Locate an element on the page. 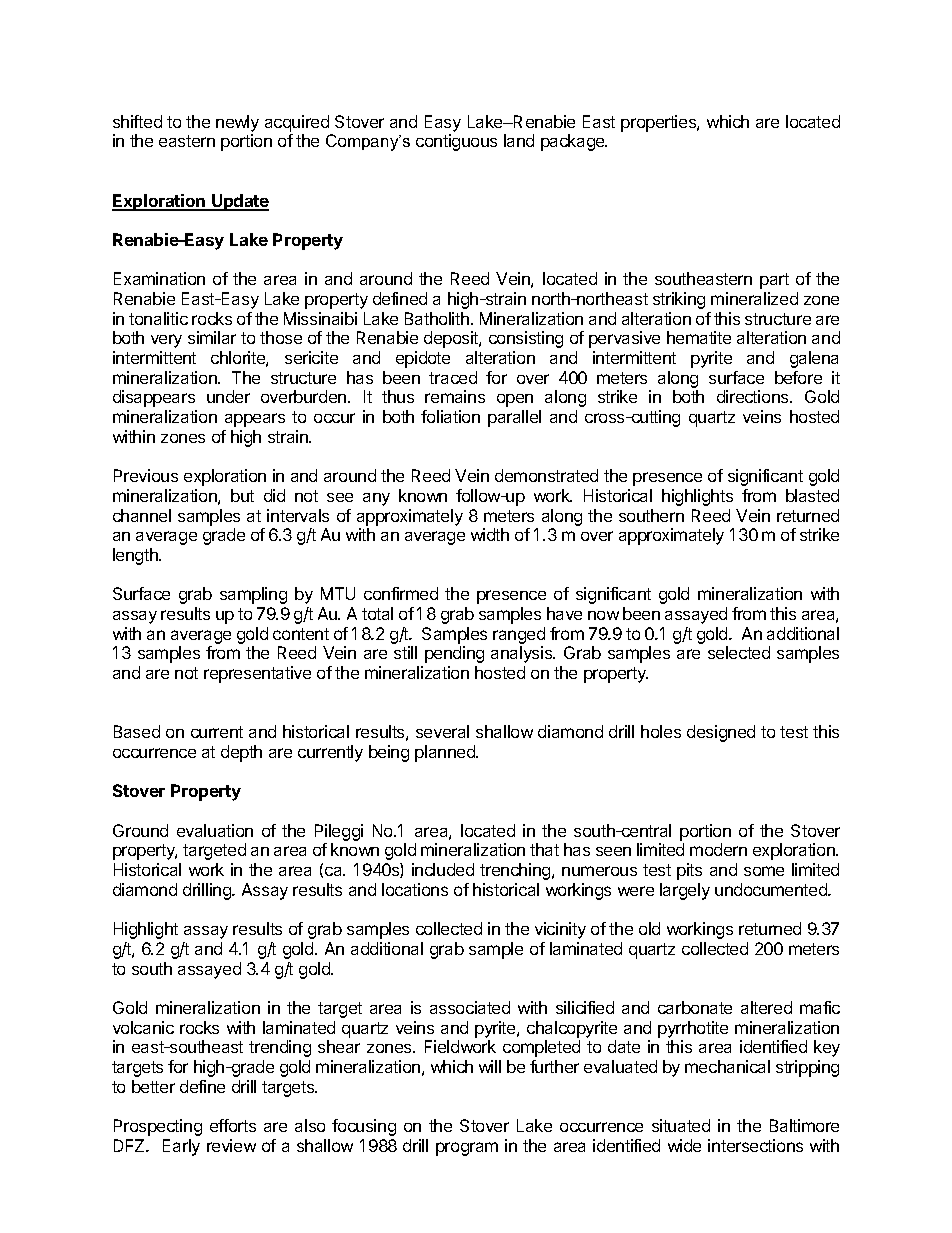  package is located at coordinates (574, 142).
